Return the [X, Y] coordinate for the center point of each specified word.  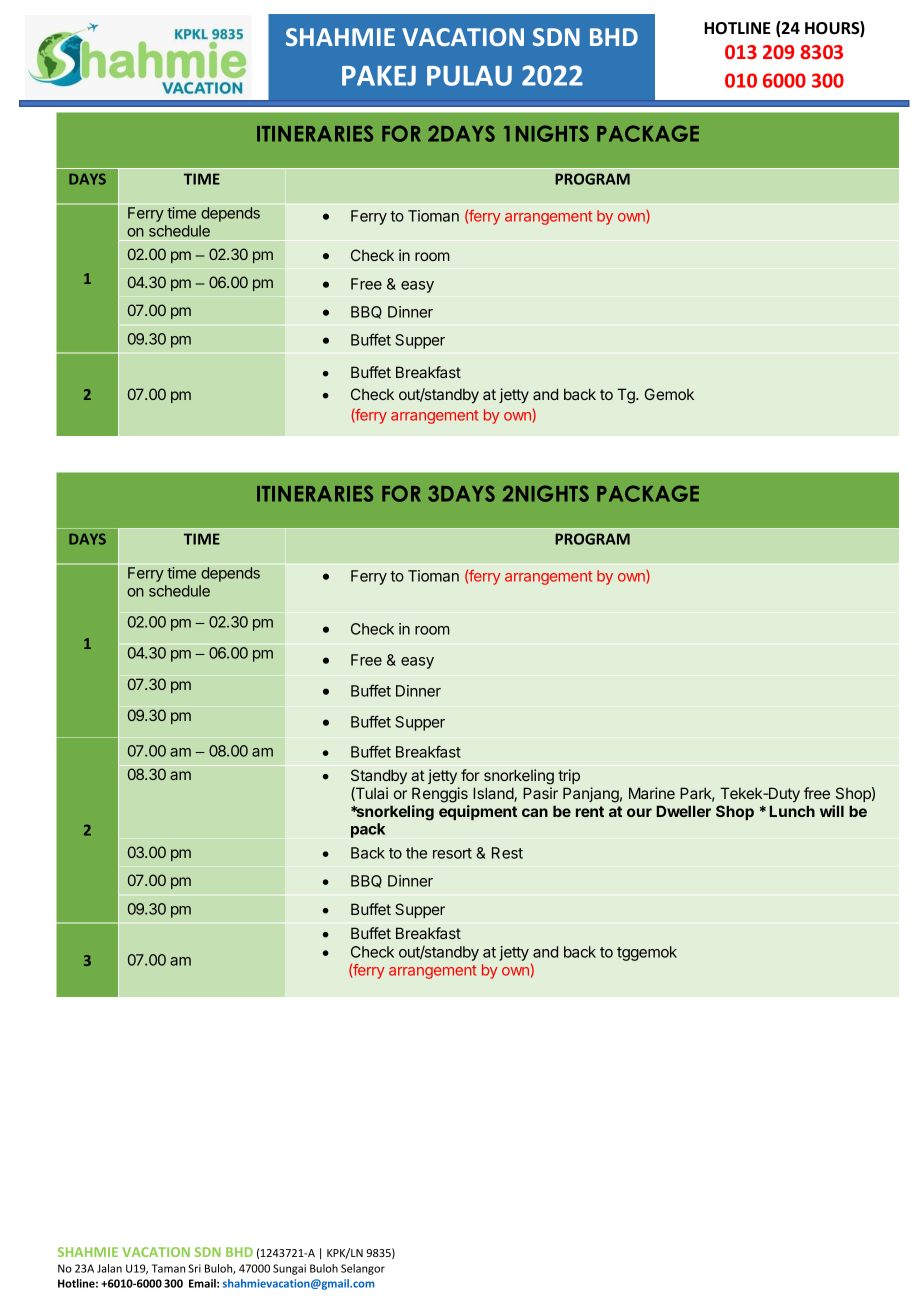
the [416, 853]
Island [494, 794]
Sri [194, 1268]
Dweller [683, 811]
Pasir [540, 793]
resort [452, 853]
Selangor [363, 1269]
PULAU [469, 76]
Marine [652, 793]
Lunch [792, 811]
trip [569, 776]
